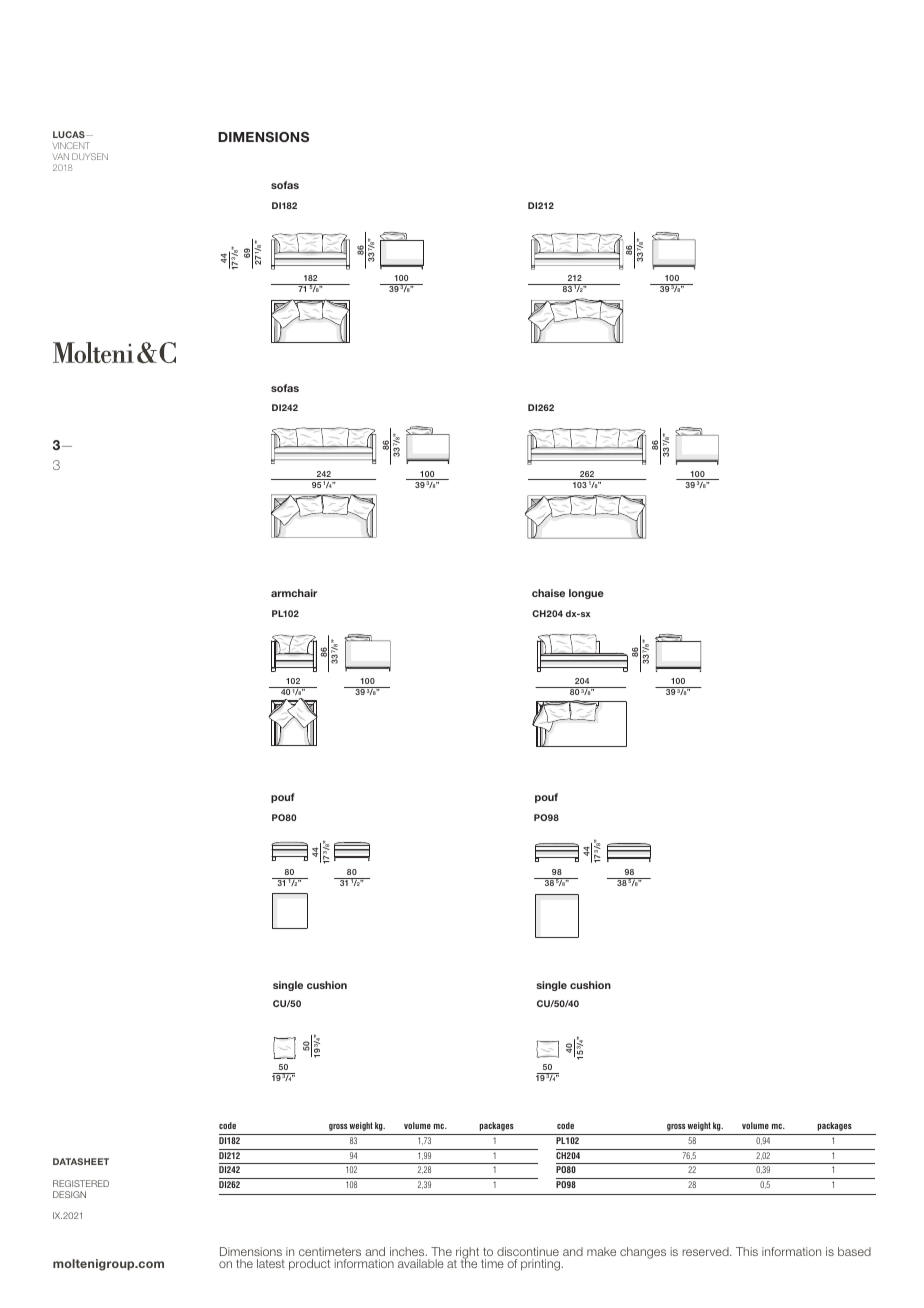  I want to click on chaise, so click(548, 593).
